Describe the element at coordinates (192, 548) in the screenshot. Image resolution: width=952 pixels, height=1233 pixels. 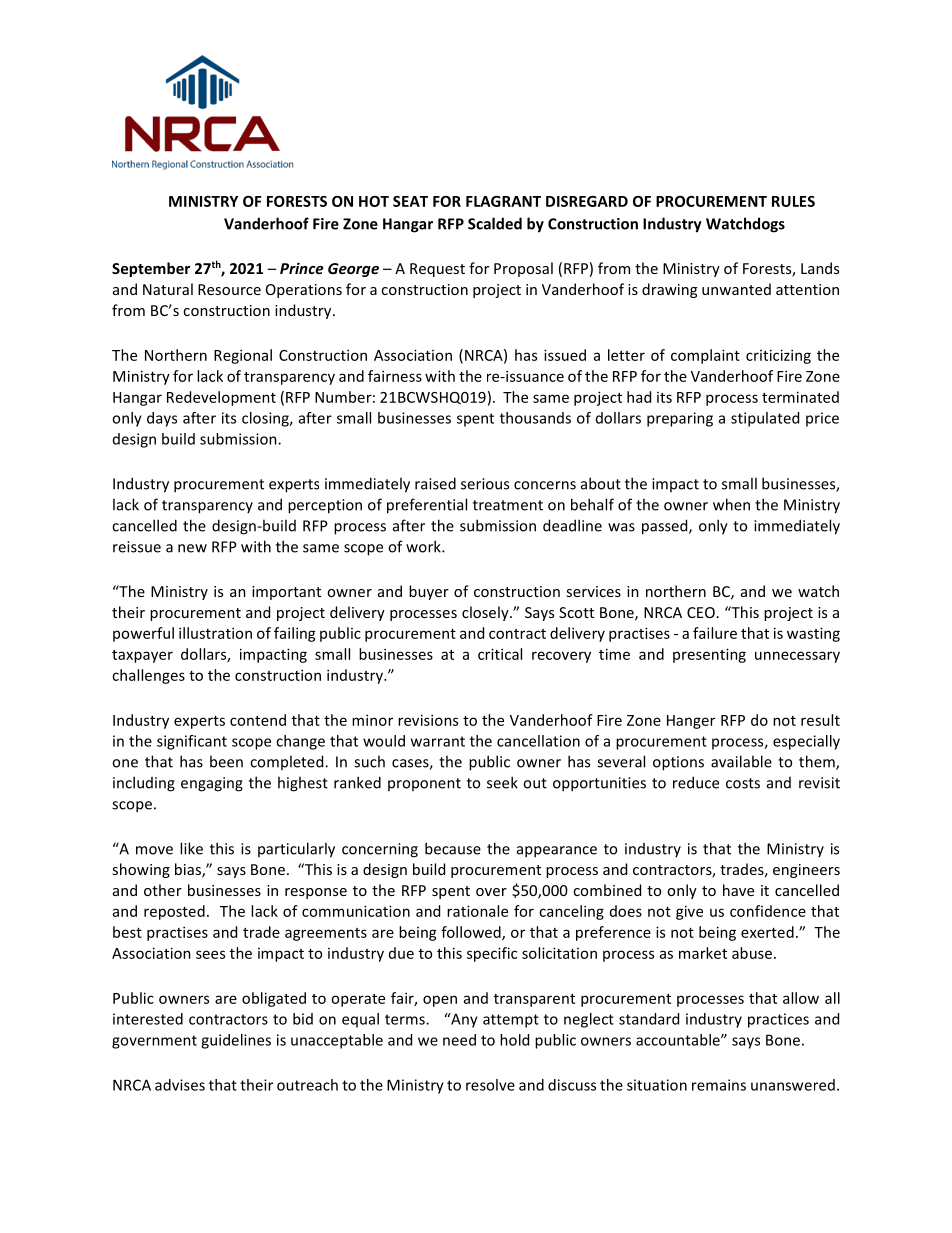
I see `new` at that location.
